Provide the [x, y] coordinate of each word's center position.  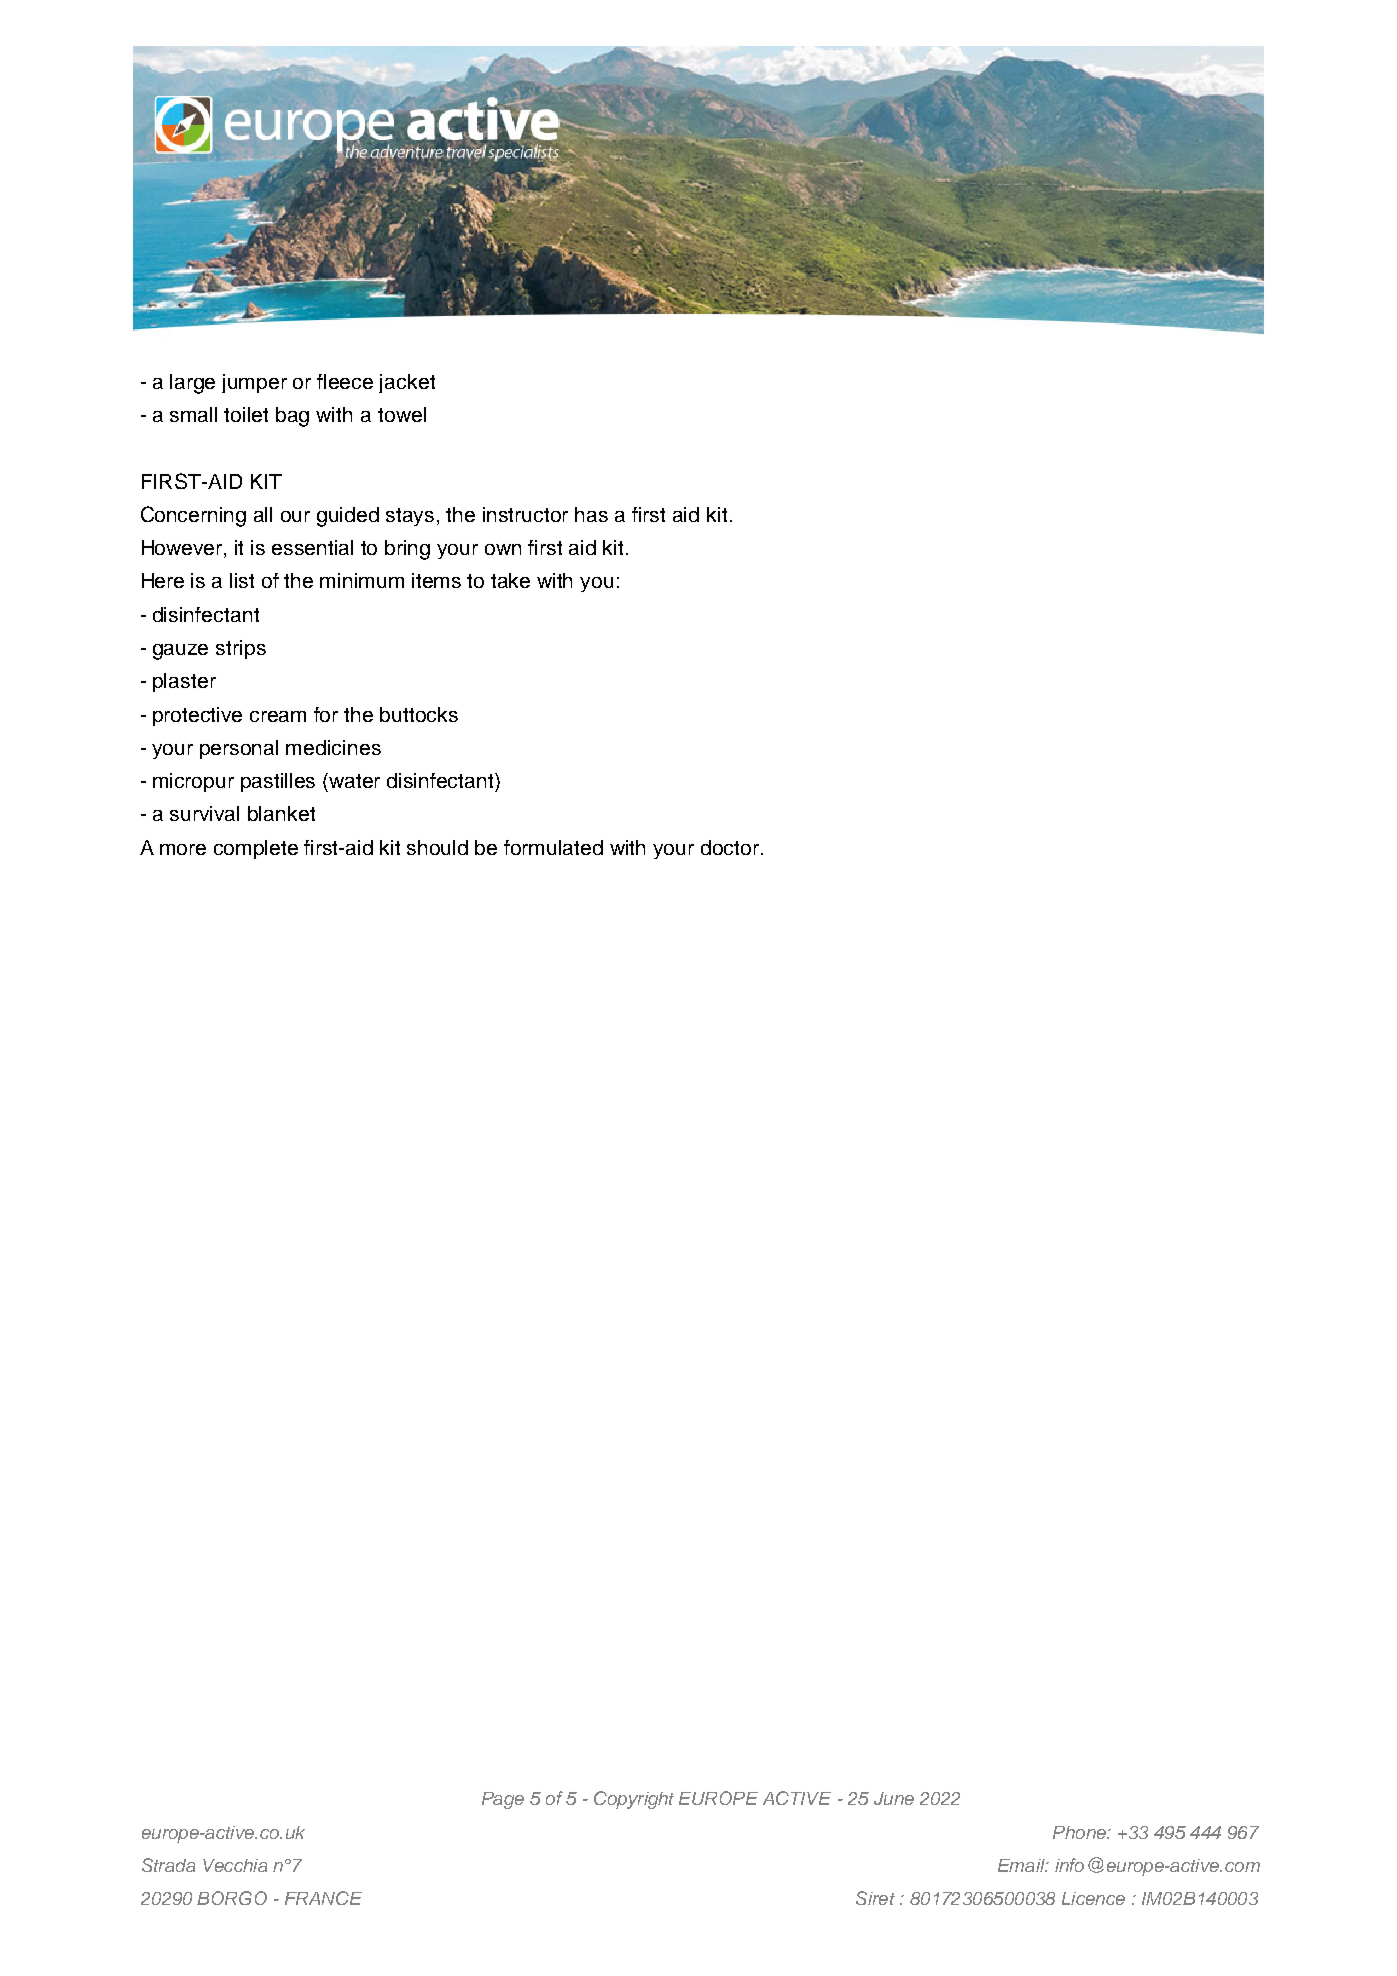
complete [256, 849]
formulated [553, 847]
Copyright [634, 1800]
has [591, 514]
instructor [525, 514]
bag [292, 417]
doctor [731, 847]
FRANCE [323, 1898]
